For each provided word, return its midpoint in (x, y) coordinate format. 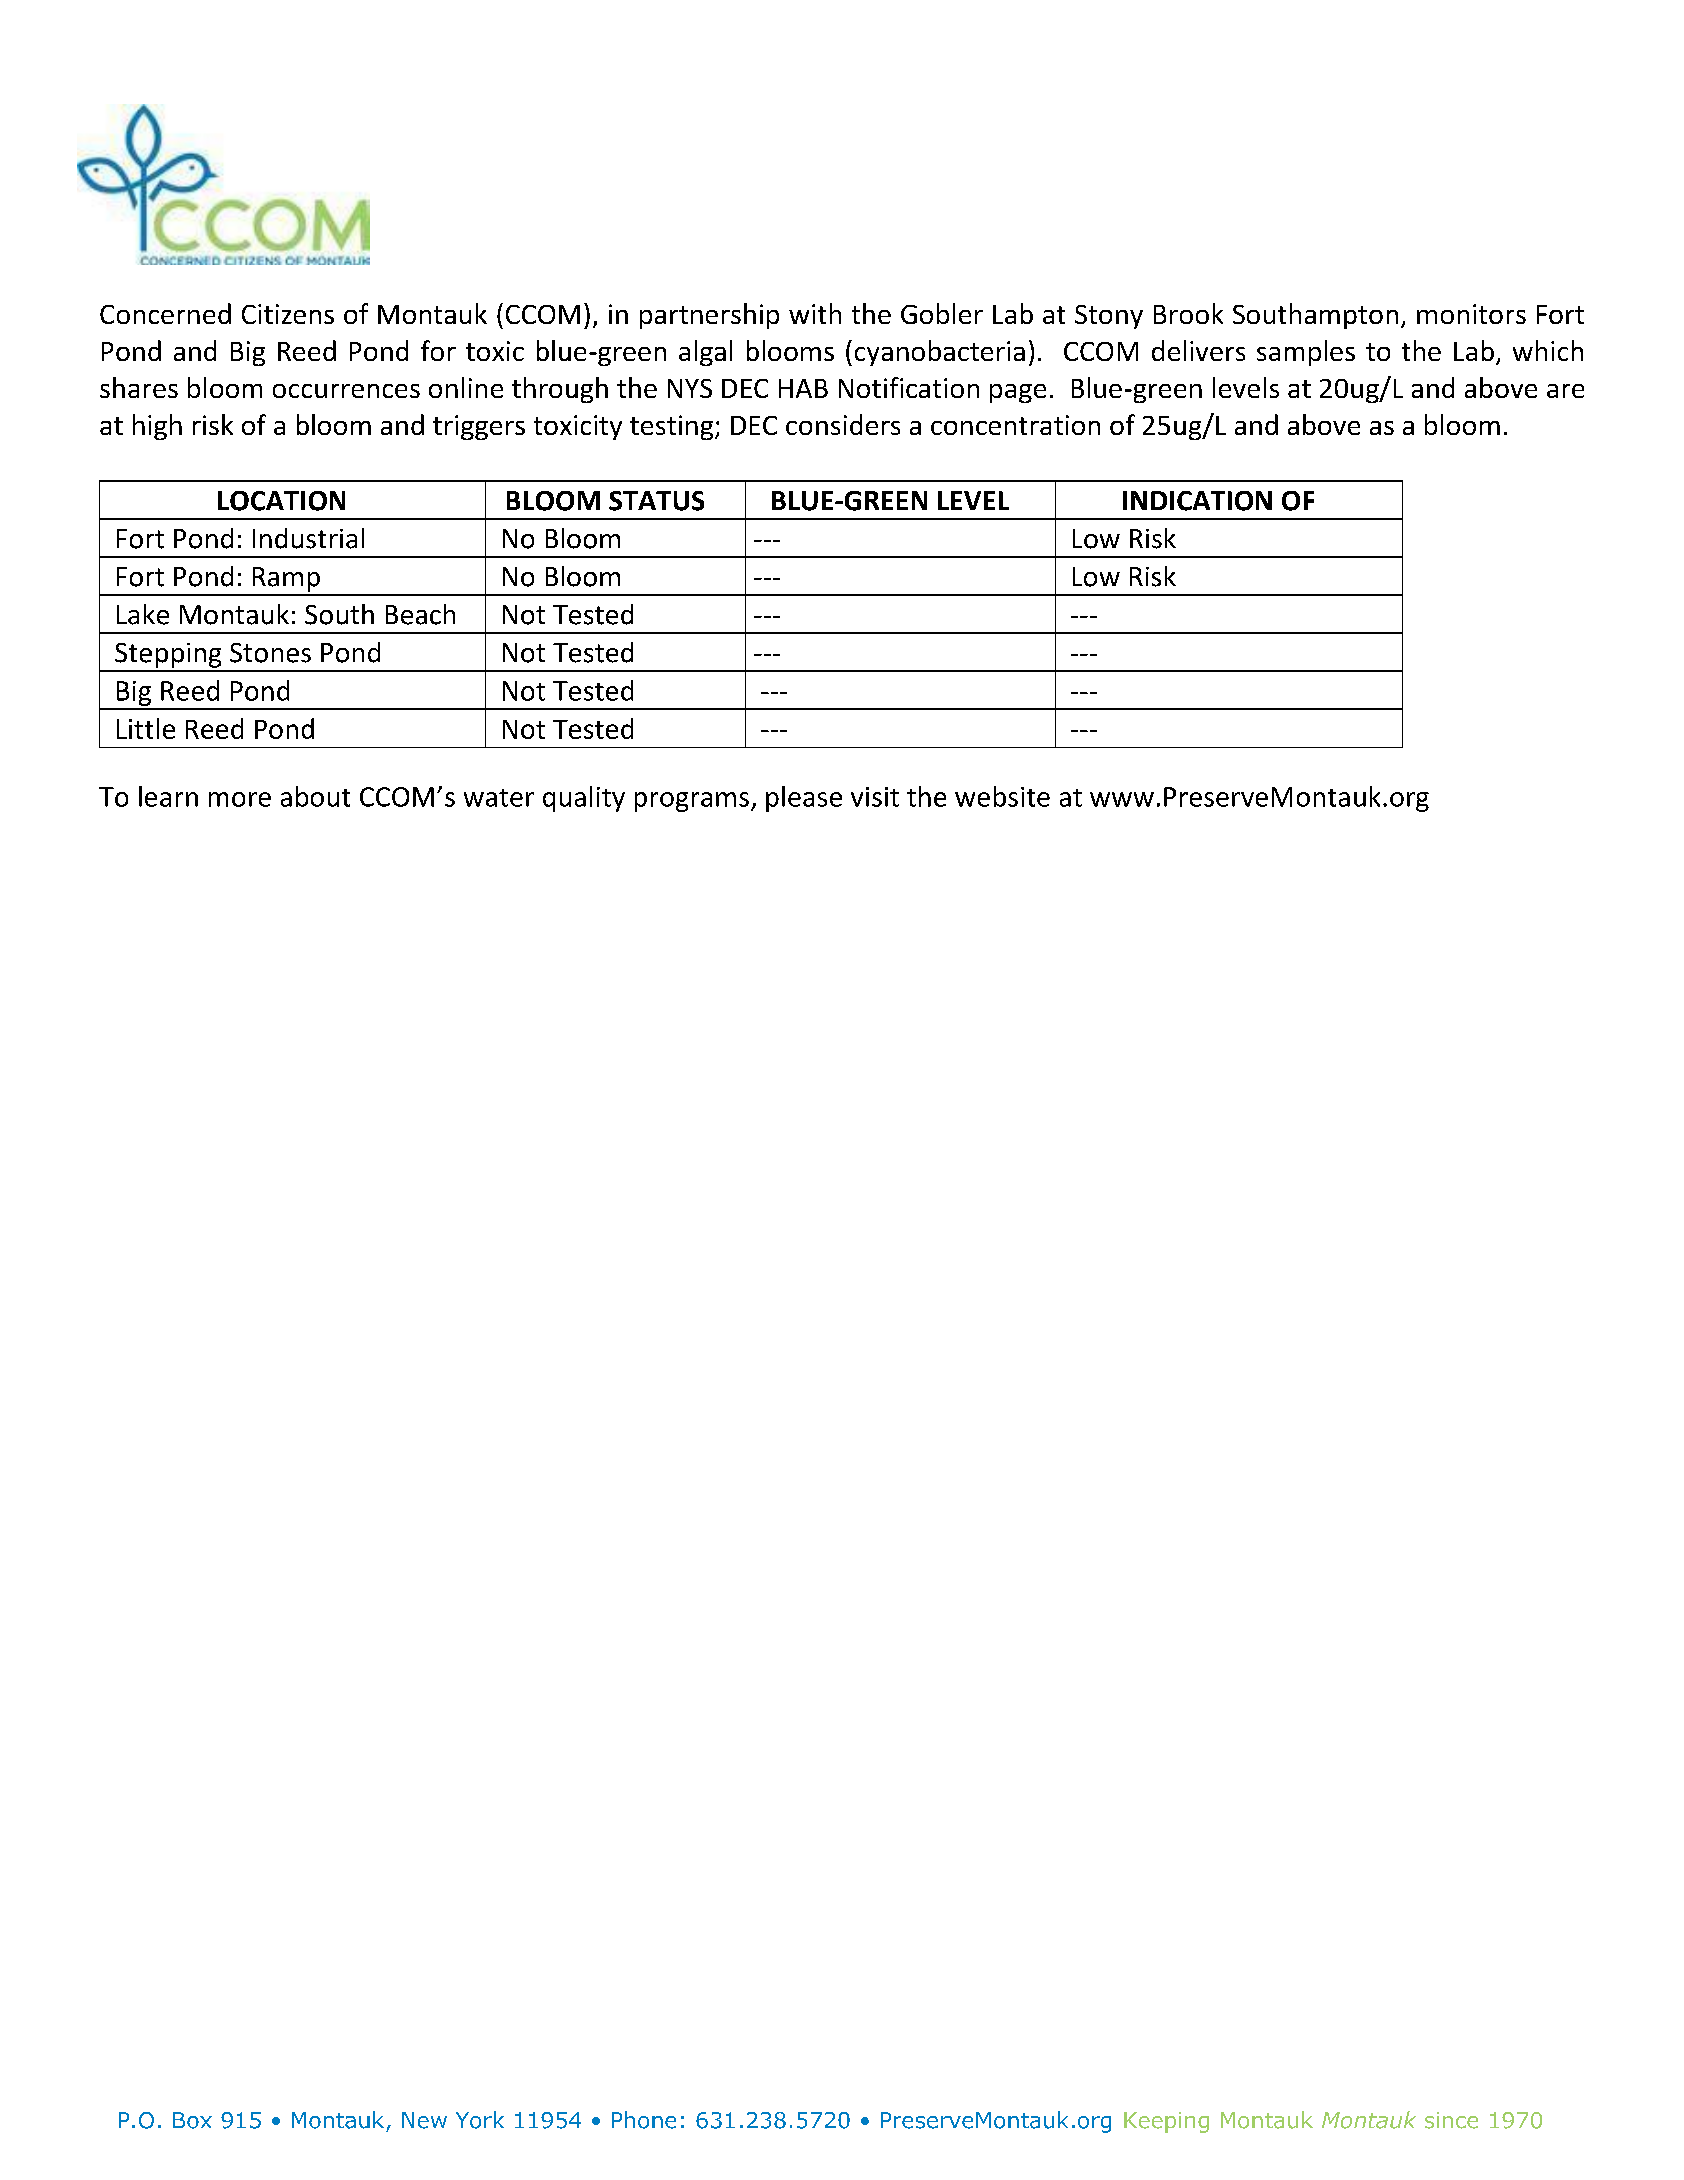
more (240, 799)
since (1451, 2120)
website (1002, 796)
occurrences (346, 391)
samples (1306, 353)
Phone (644, 2120)
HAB (803, 388)
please (804, 799)
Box (192, 2120)
